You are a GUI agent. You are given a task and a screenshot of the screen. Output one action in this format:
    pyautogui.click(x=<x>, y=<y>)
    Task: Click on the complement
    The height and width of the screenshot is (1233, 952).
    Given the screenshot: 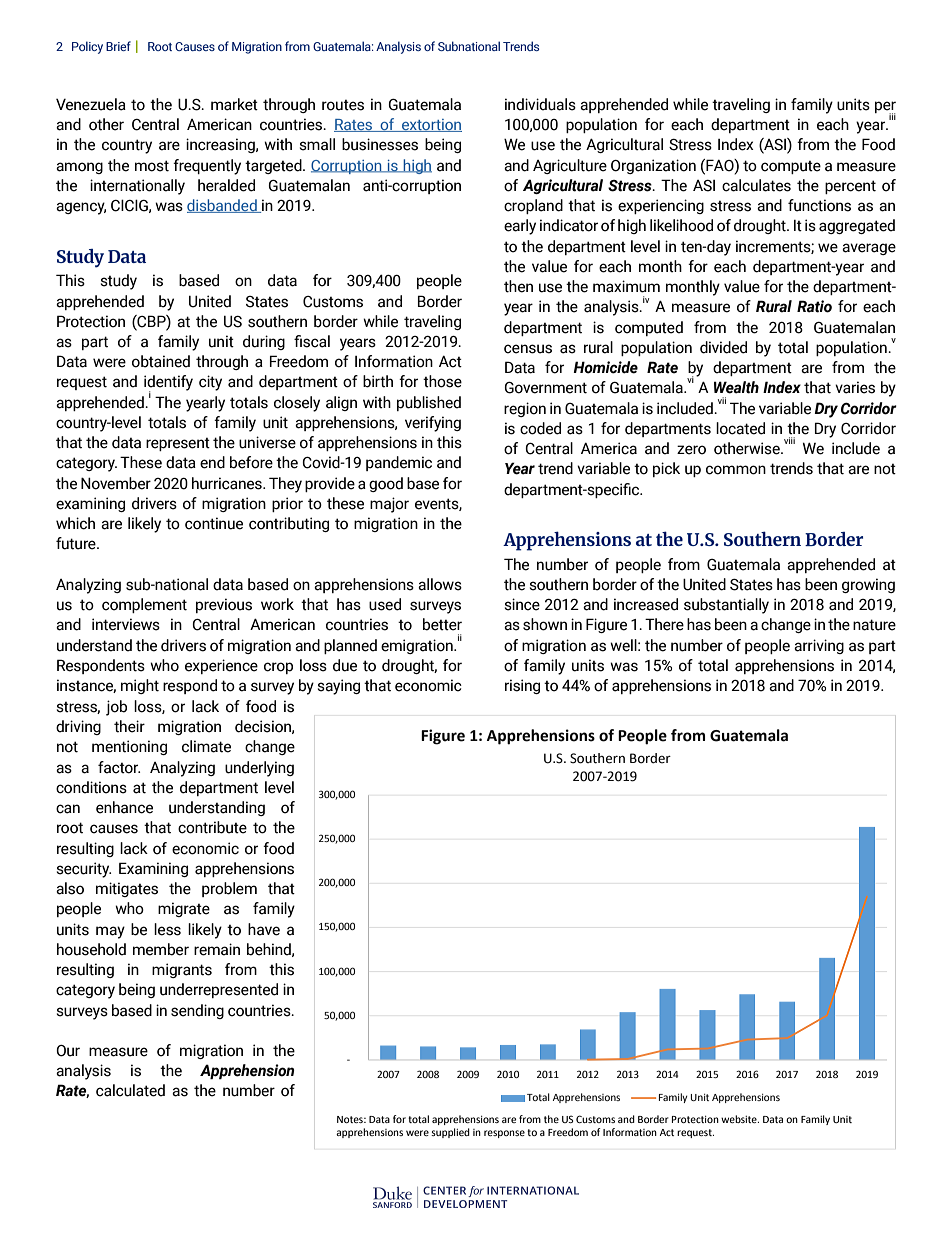 What is the action you would take?
    pyautogui.click(x=144, y=605)
